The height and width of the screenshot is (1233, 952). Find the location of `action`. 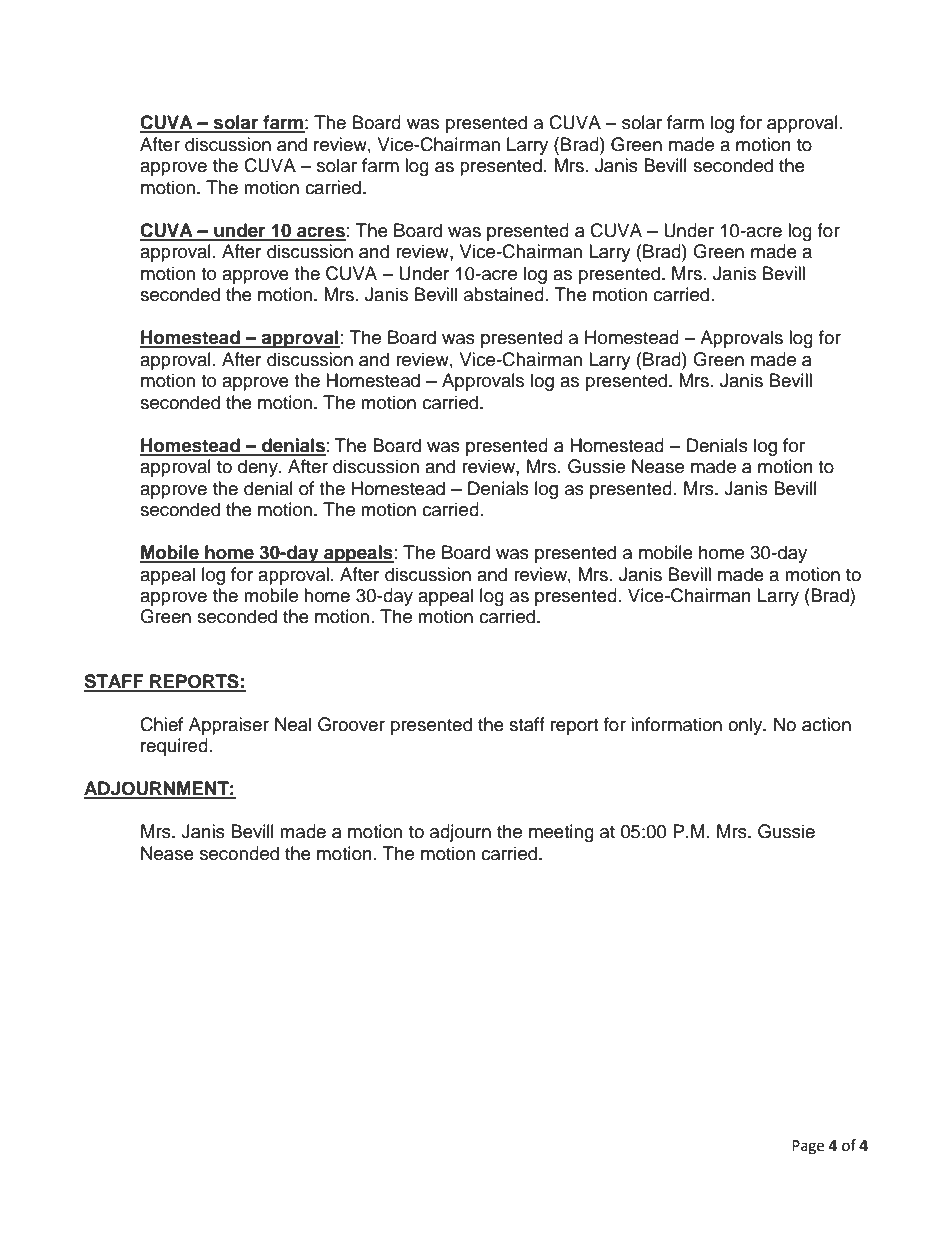

action is located at coordinates (826, 724).
